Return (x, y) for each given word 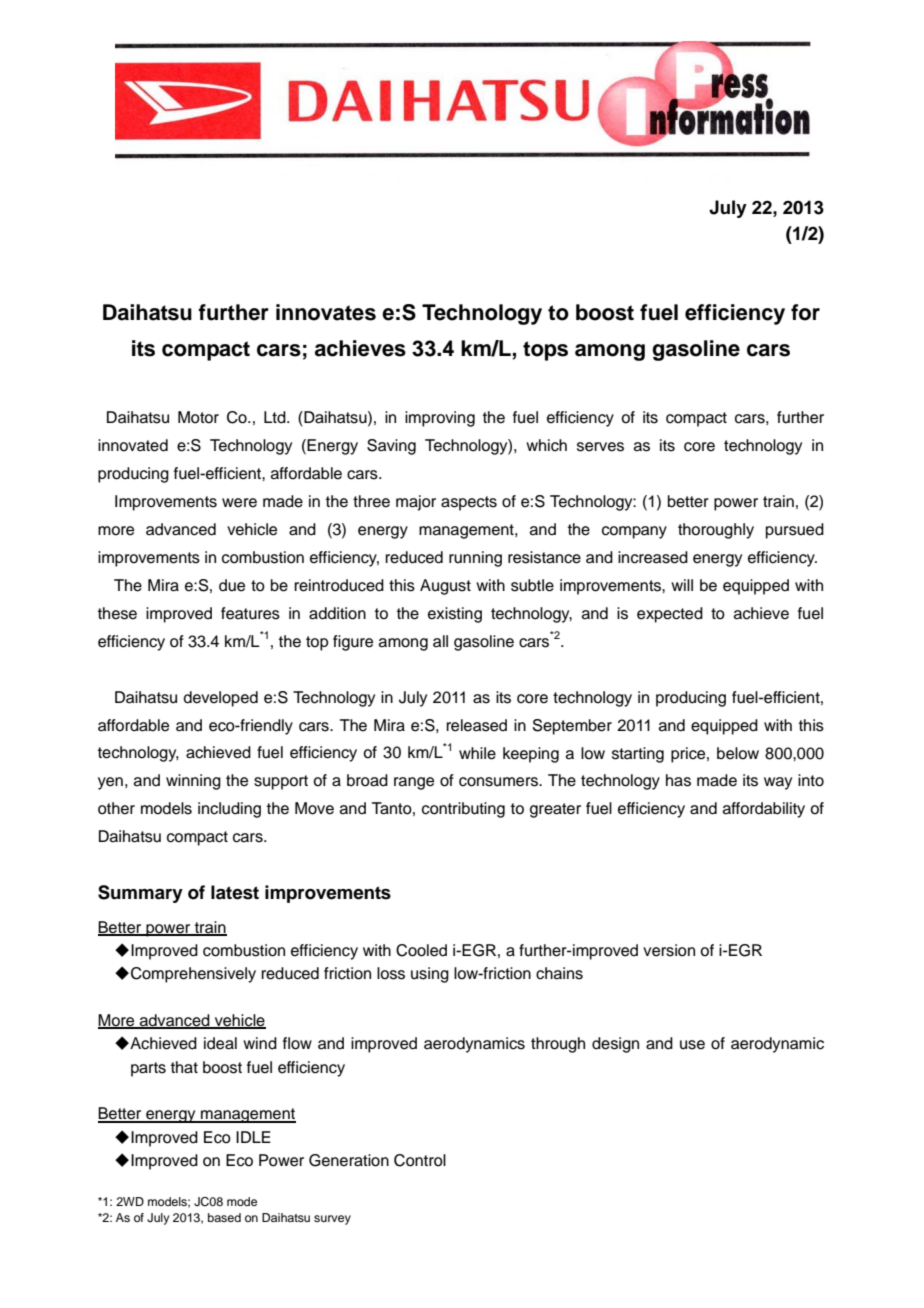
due (232, 585)
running (475, 559)
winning (193, 782)
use (692, 1045)
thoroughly (716, 531)
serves (600, 447)
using (430, 975)
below (738, 753)
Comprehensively (193, 975)
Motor (198, 417)
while (477, 753)
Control (420, 1160)
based (224, 1217)
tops (545, 351)
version (669, 950)
